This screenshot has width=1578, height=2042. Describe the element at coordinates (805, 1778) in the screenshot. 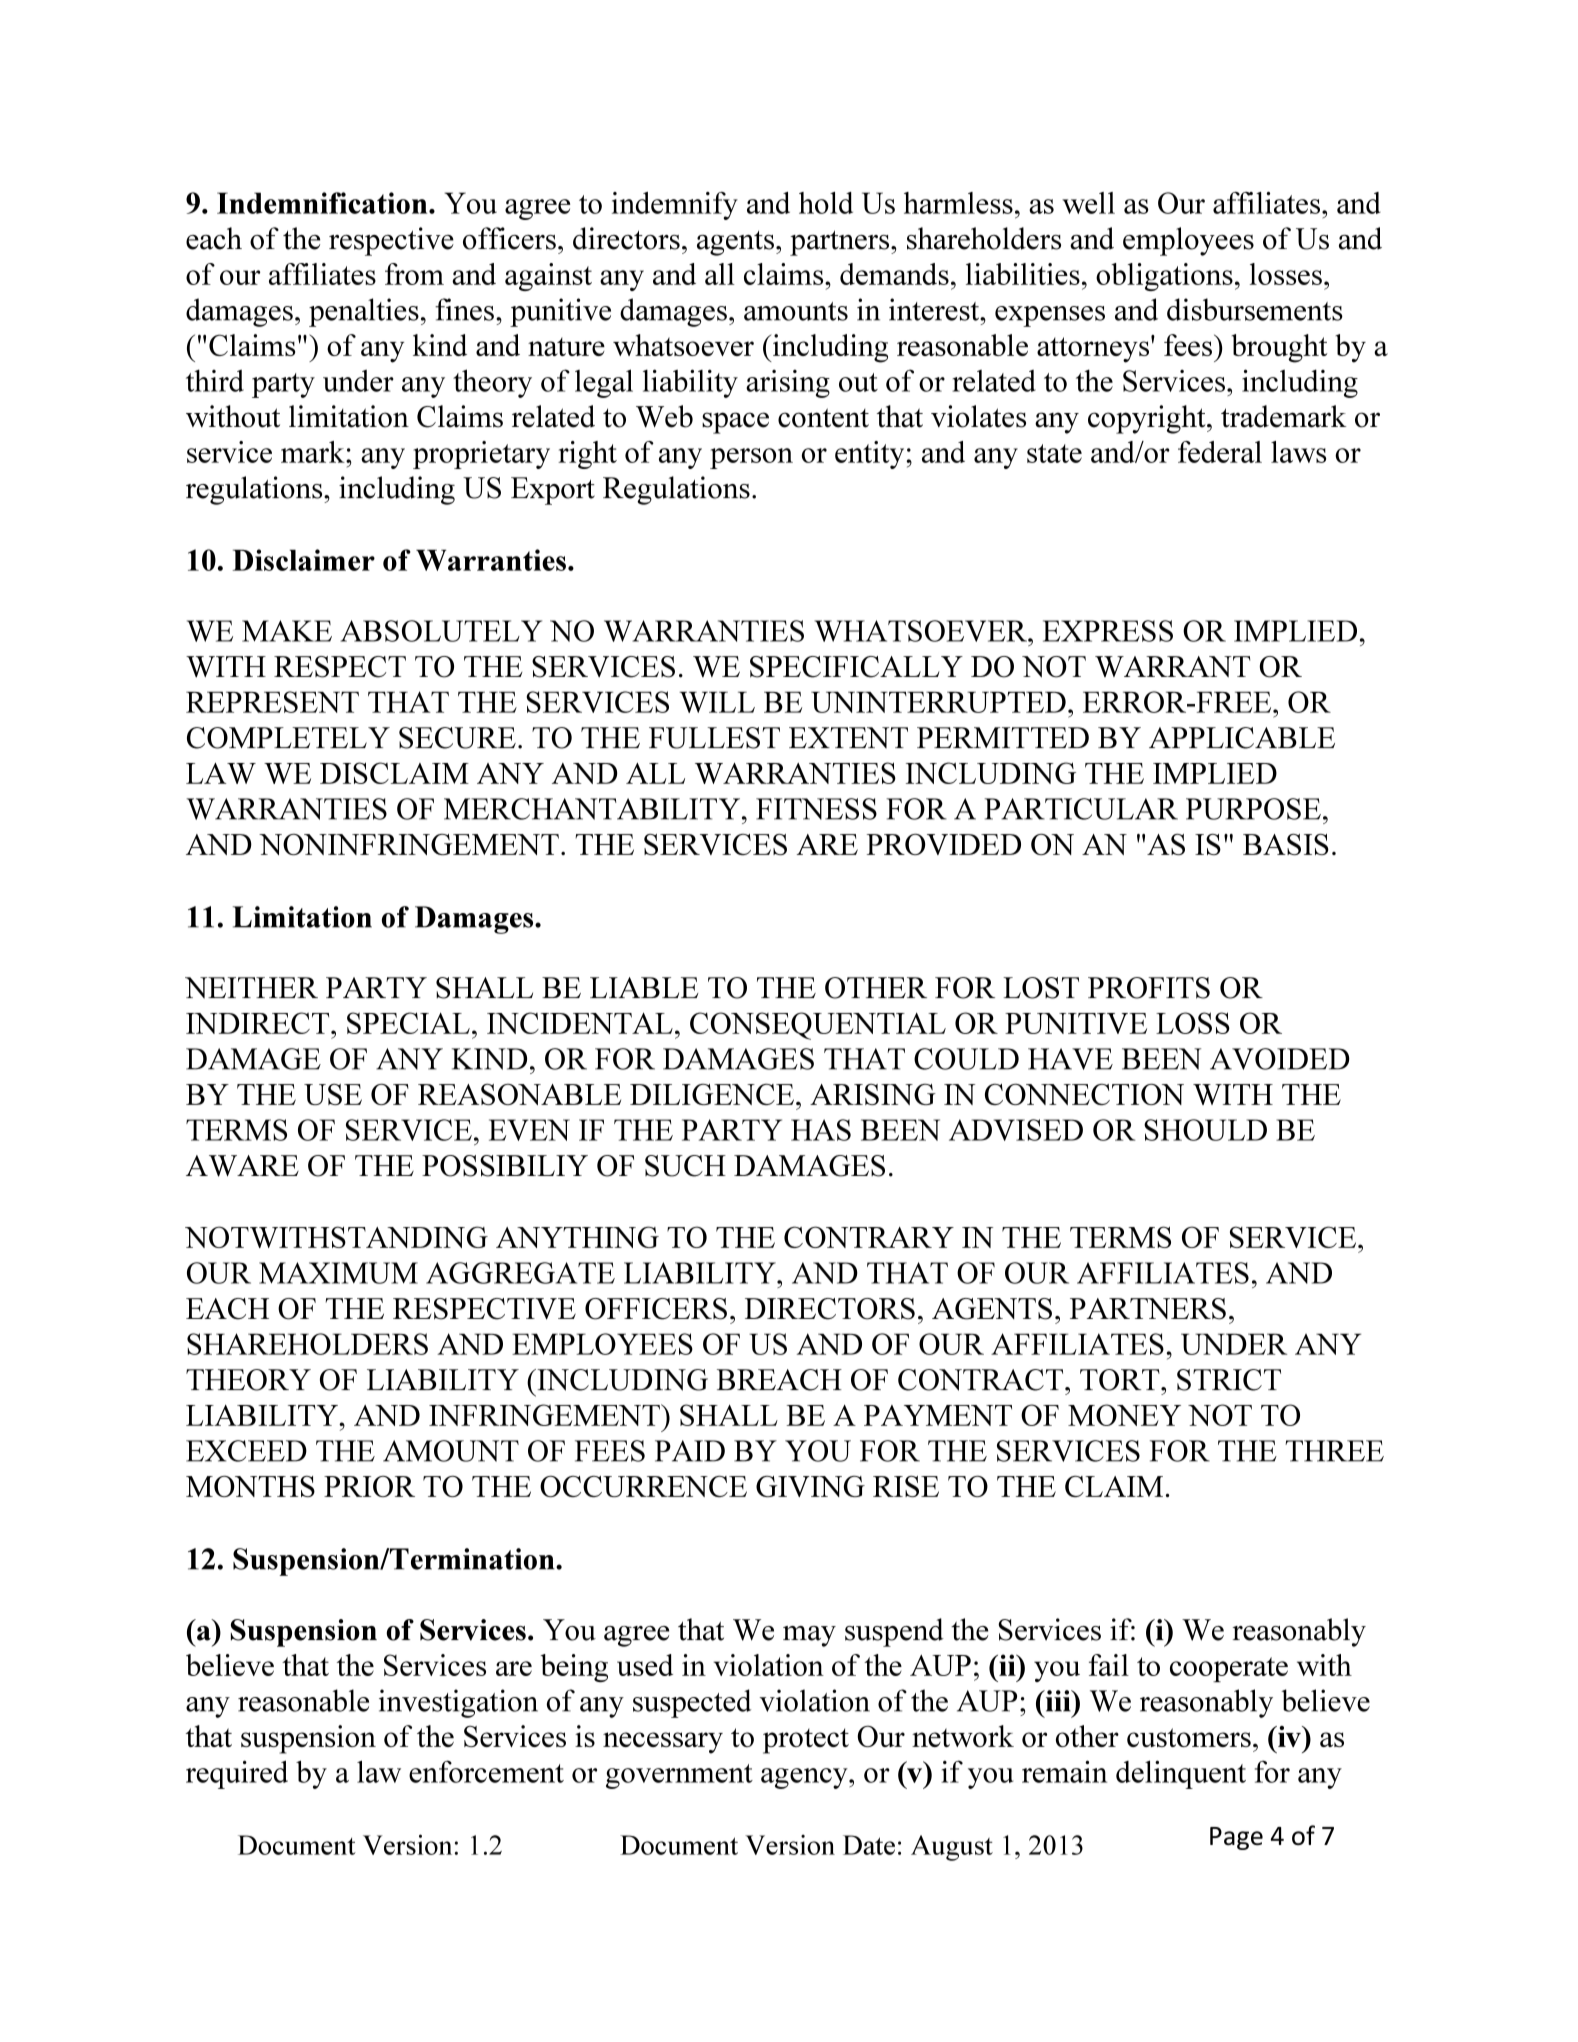

I see `agency` at that location.
